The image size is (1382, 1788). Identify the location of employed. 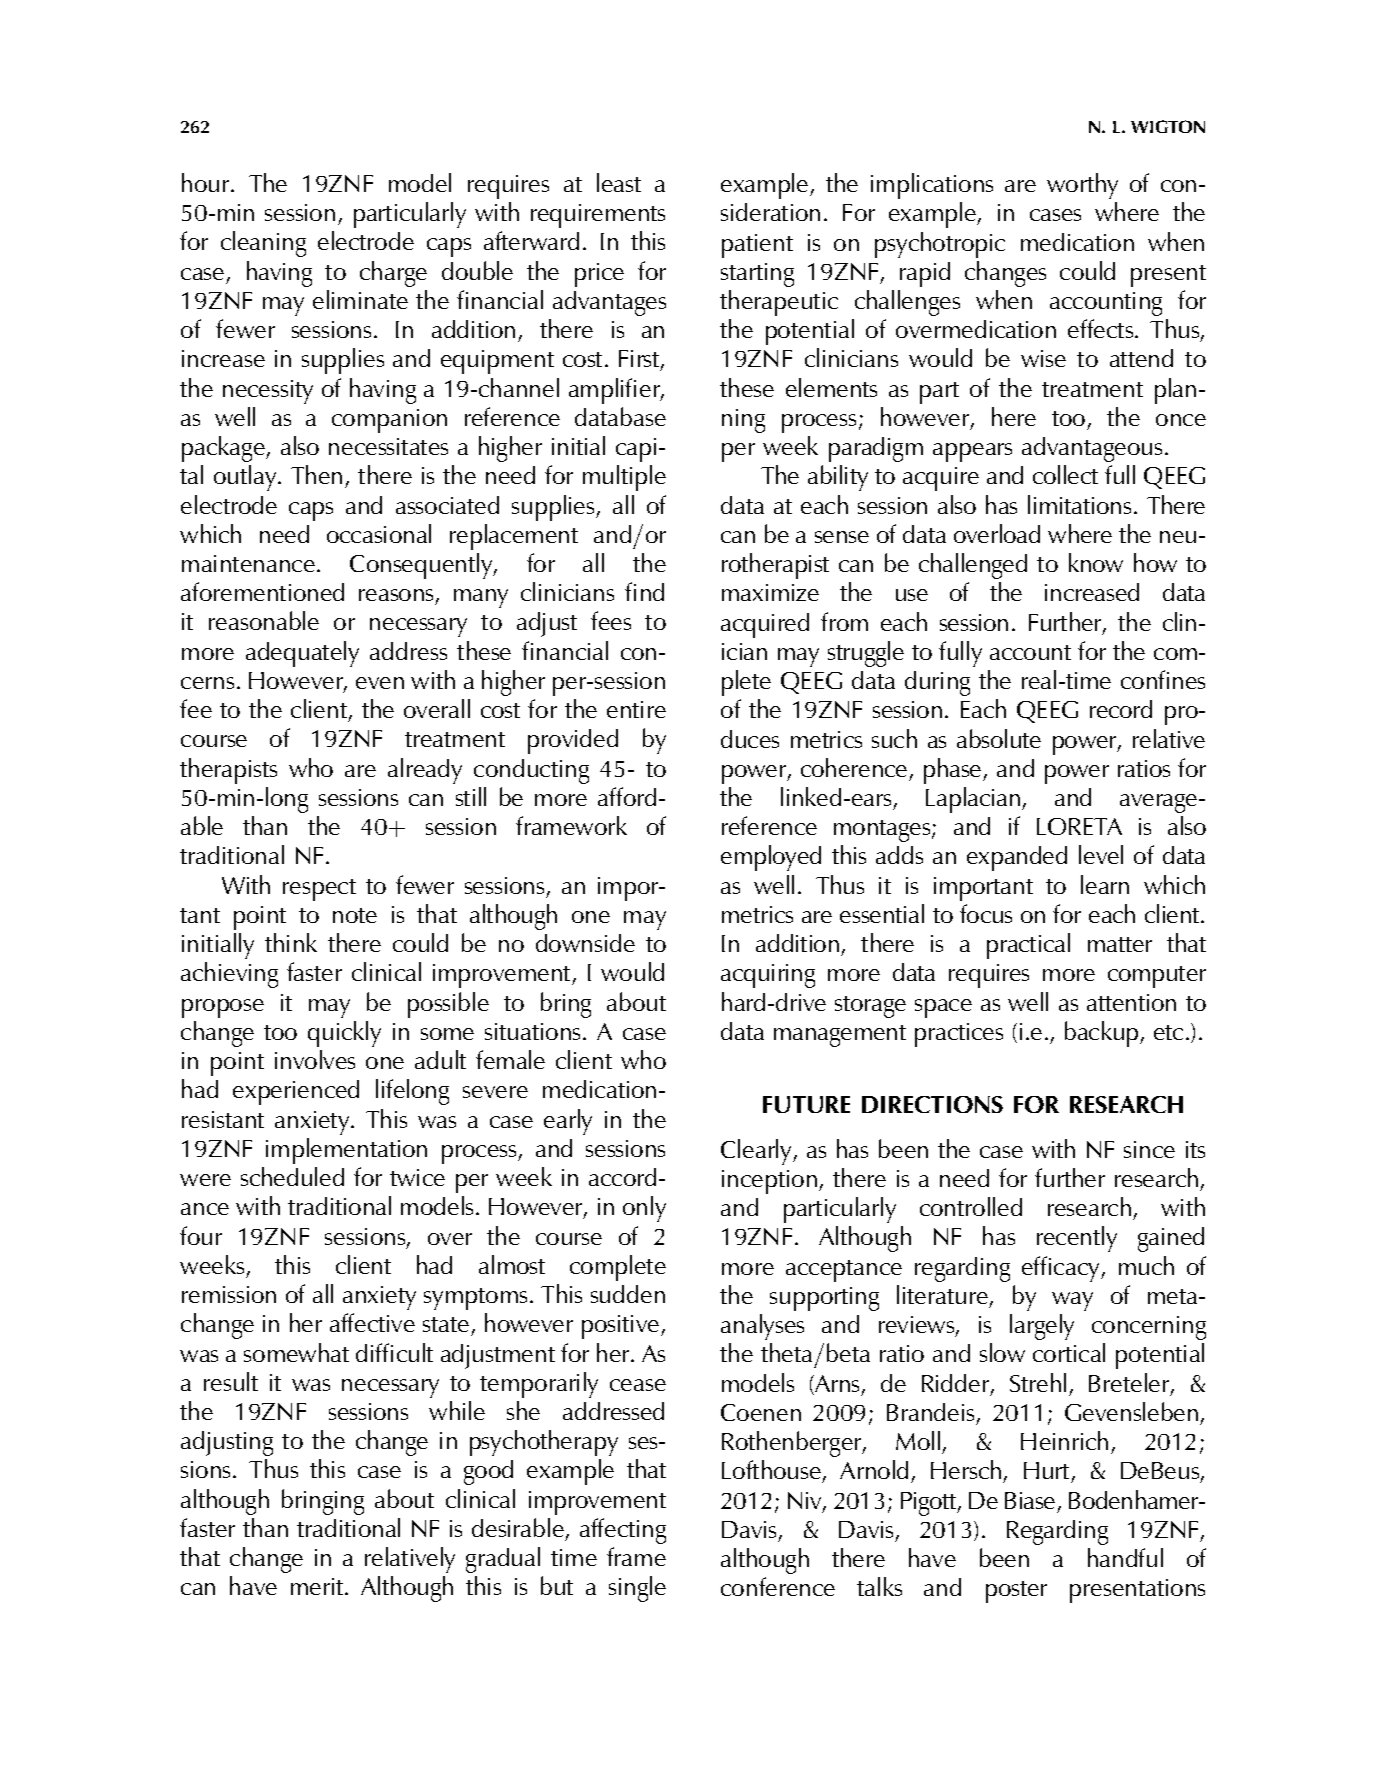
(771, 858).
